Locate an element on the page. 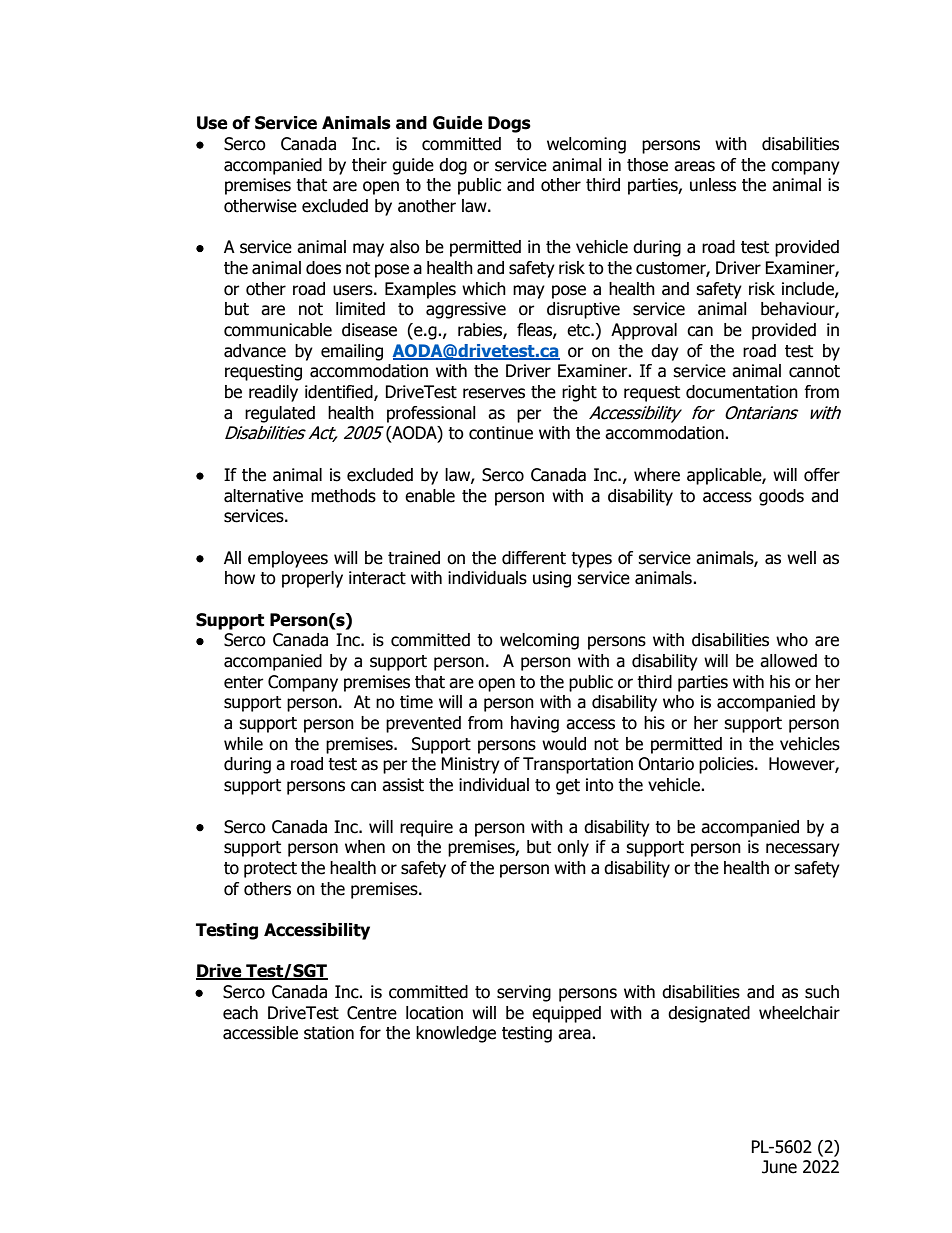  documentation is located at coordinates (742, 392).
